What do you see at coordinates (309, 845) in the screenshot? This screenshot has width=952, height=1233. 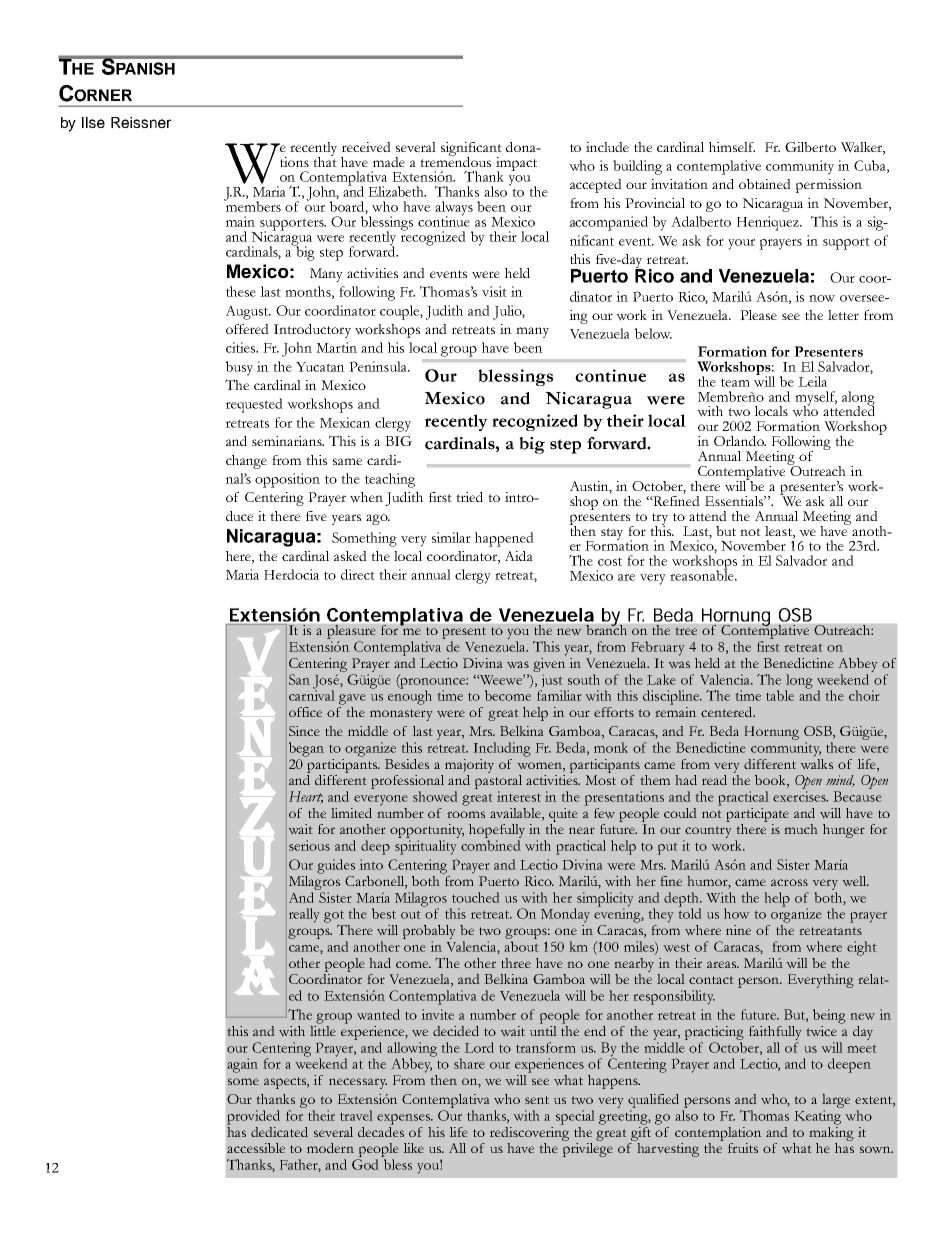 I see `serious` at bounding box center [309, 845].
